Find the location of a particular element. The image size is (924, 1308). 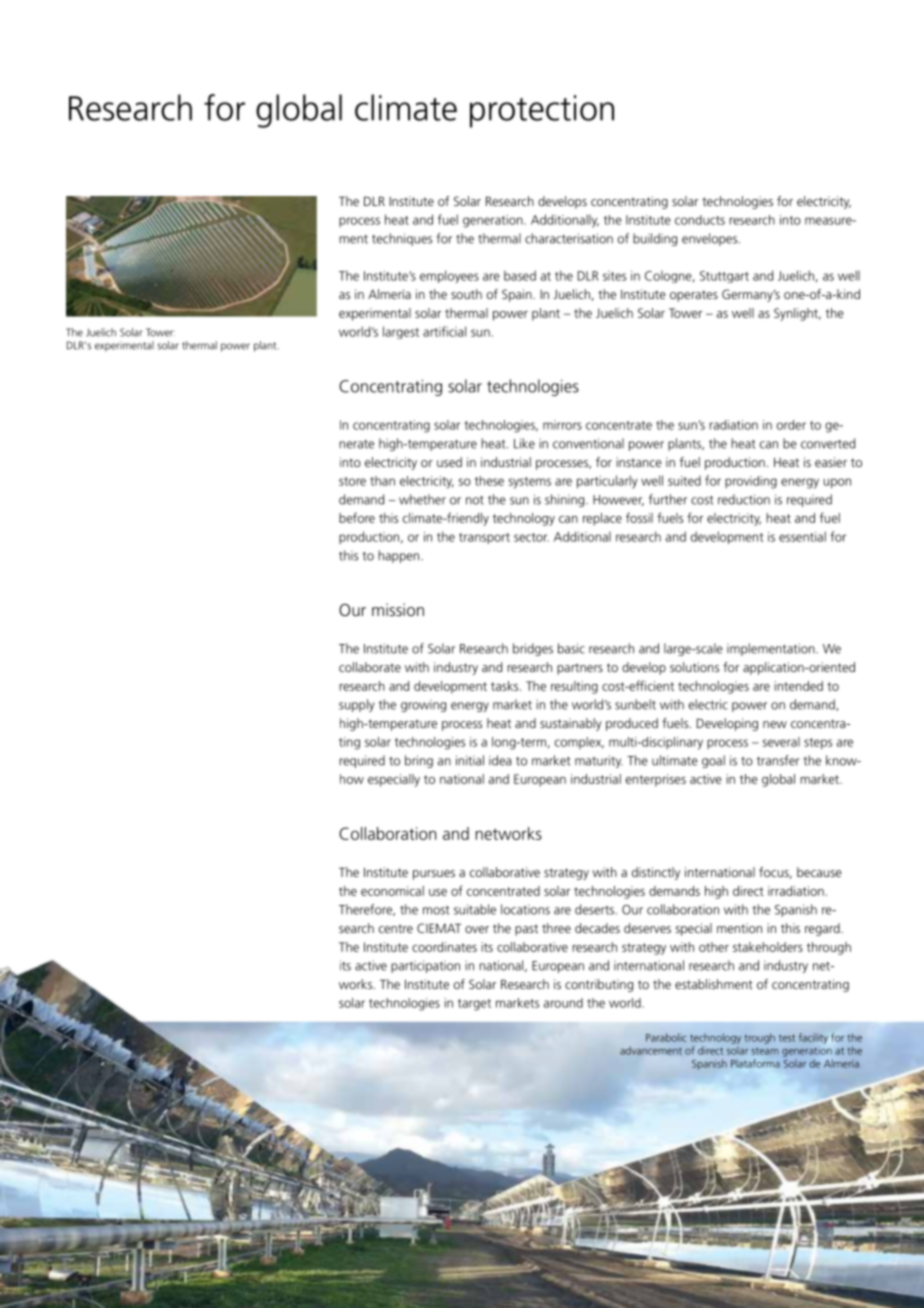

bring is located at coordinates (419, 761).
